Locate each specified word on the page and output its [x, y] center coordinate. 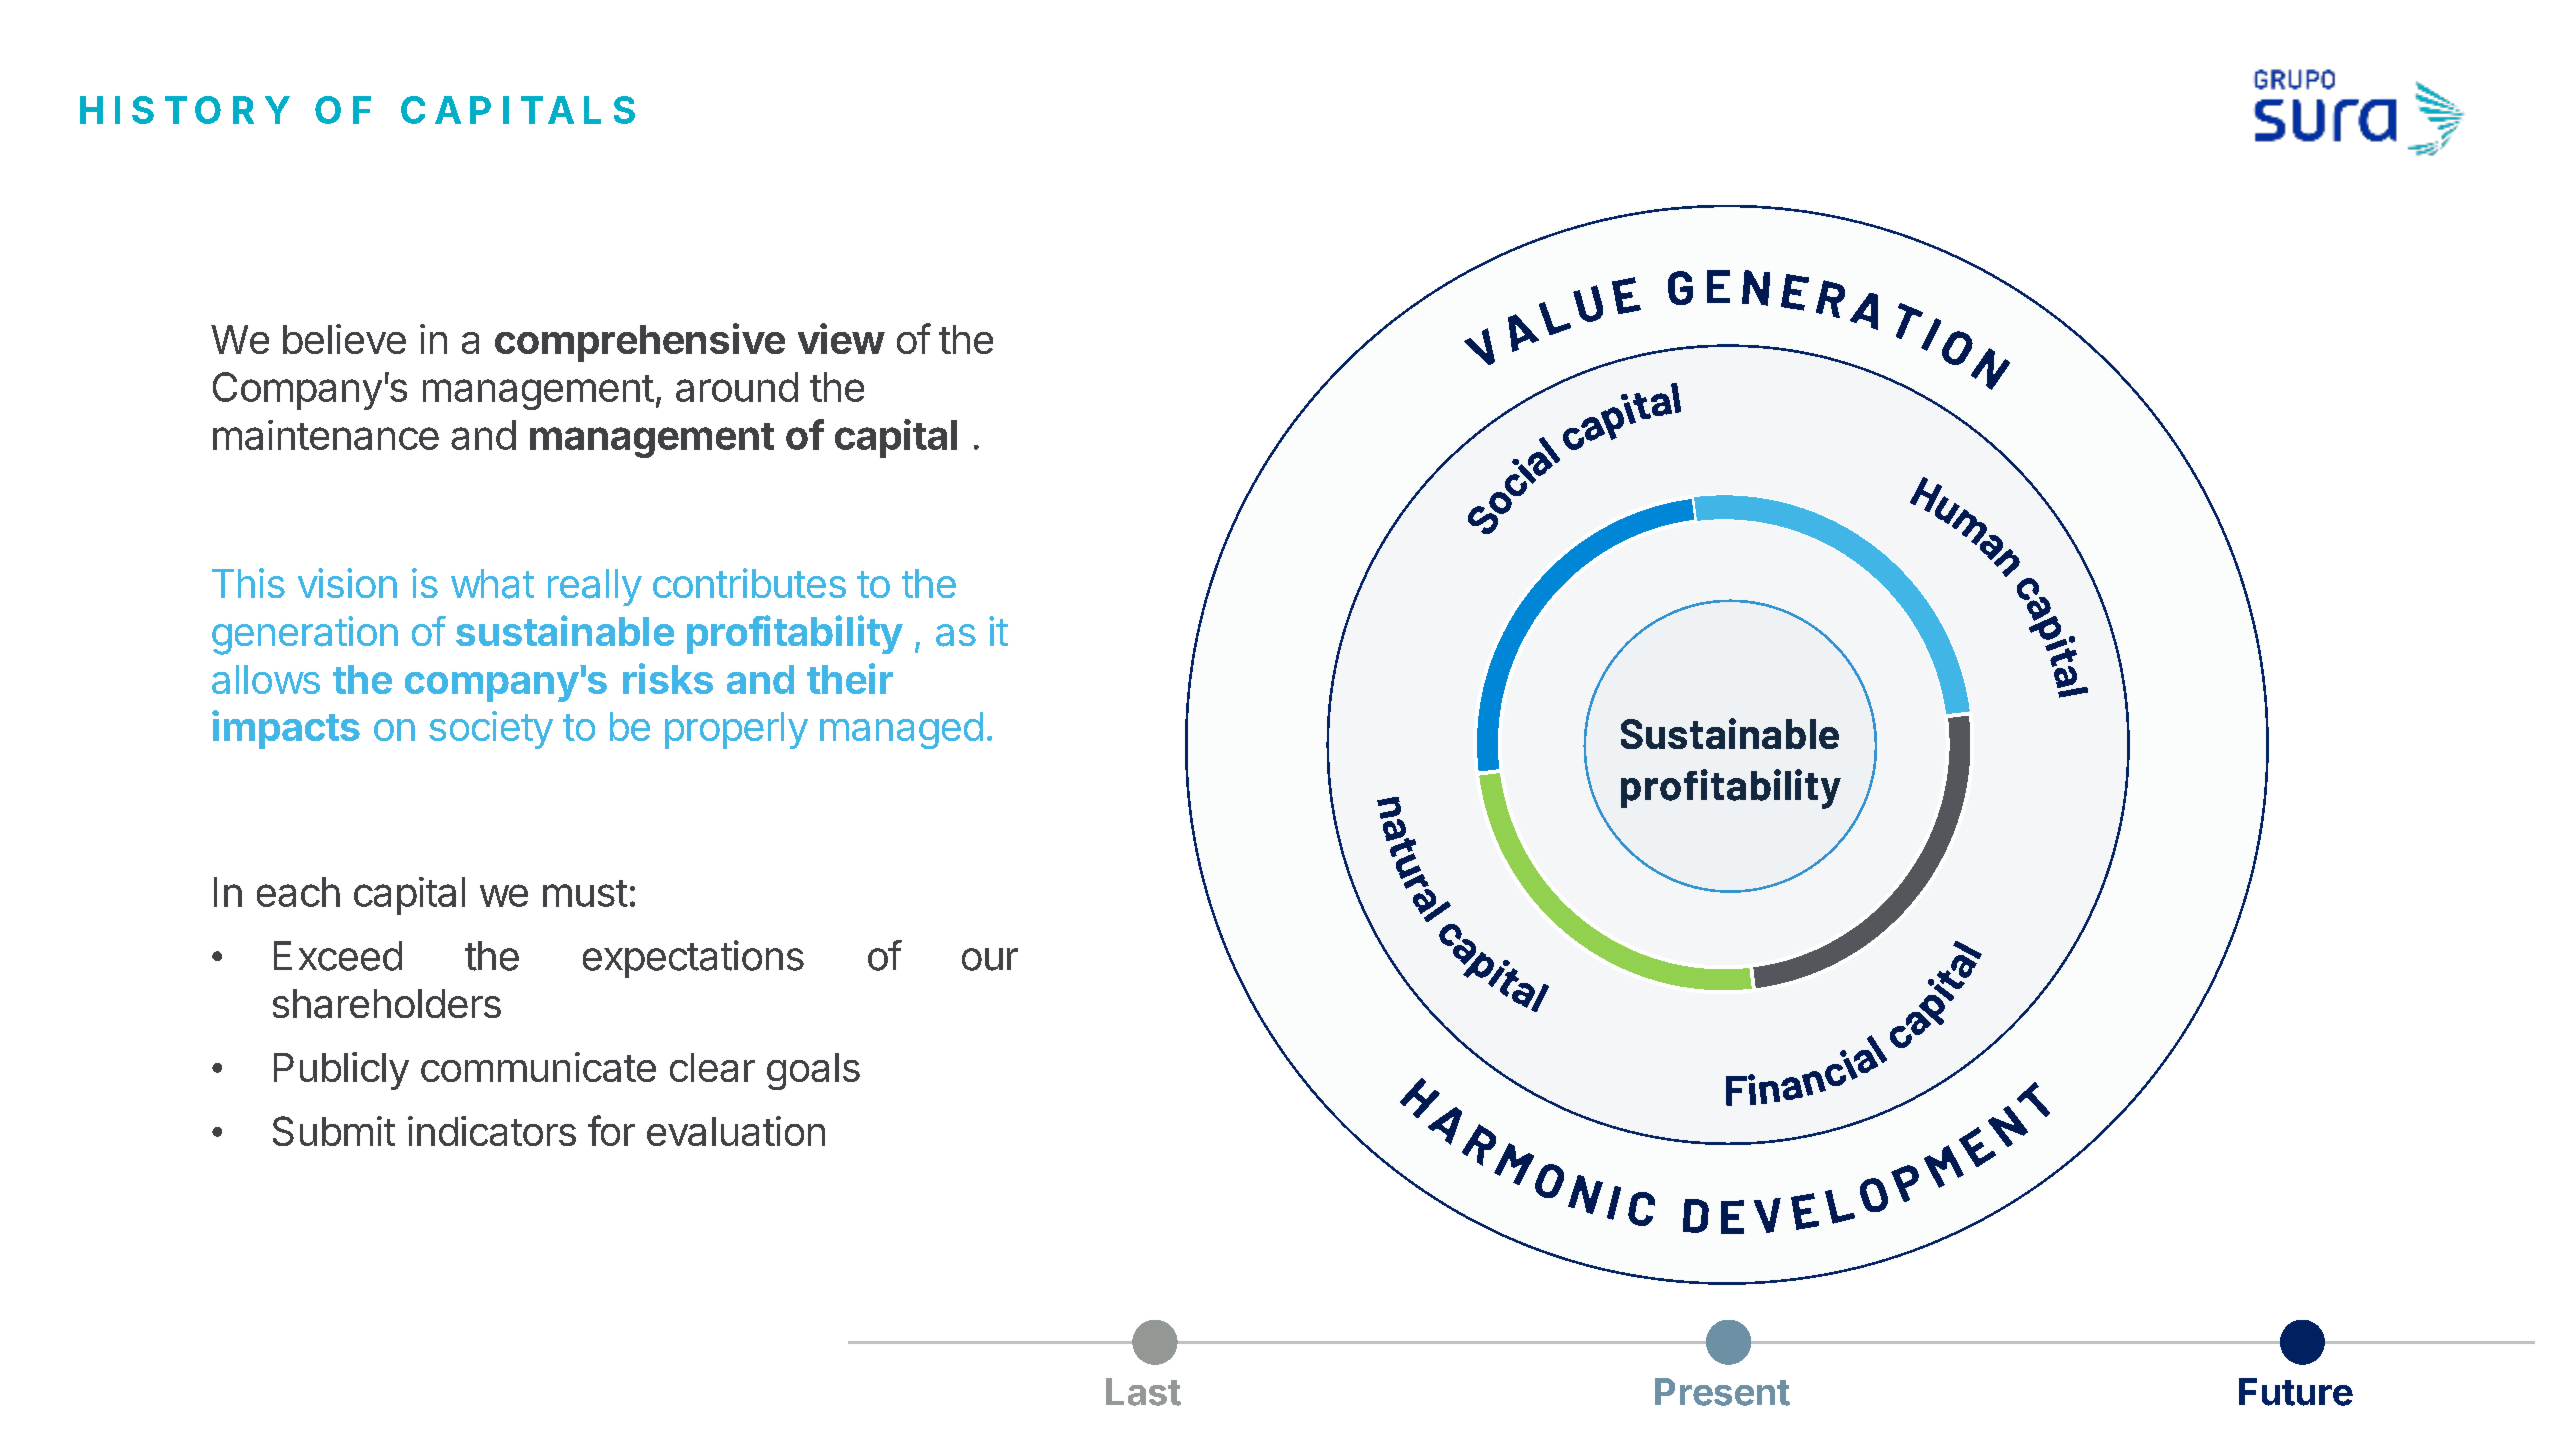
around [737, 387]
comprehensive [640, 342]
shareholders [387, 1004]
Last [1143, 1392]
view [841, 338]
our [990, 959]
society [491, 730]
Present [1722, 1392]
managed [901, 730]
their [850, 678]
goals [813, 1071]
